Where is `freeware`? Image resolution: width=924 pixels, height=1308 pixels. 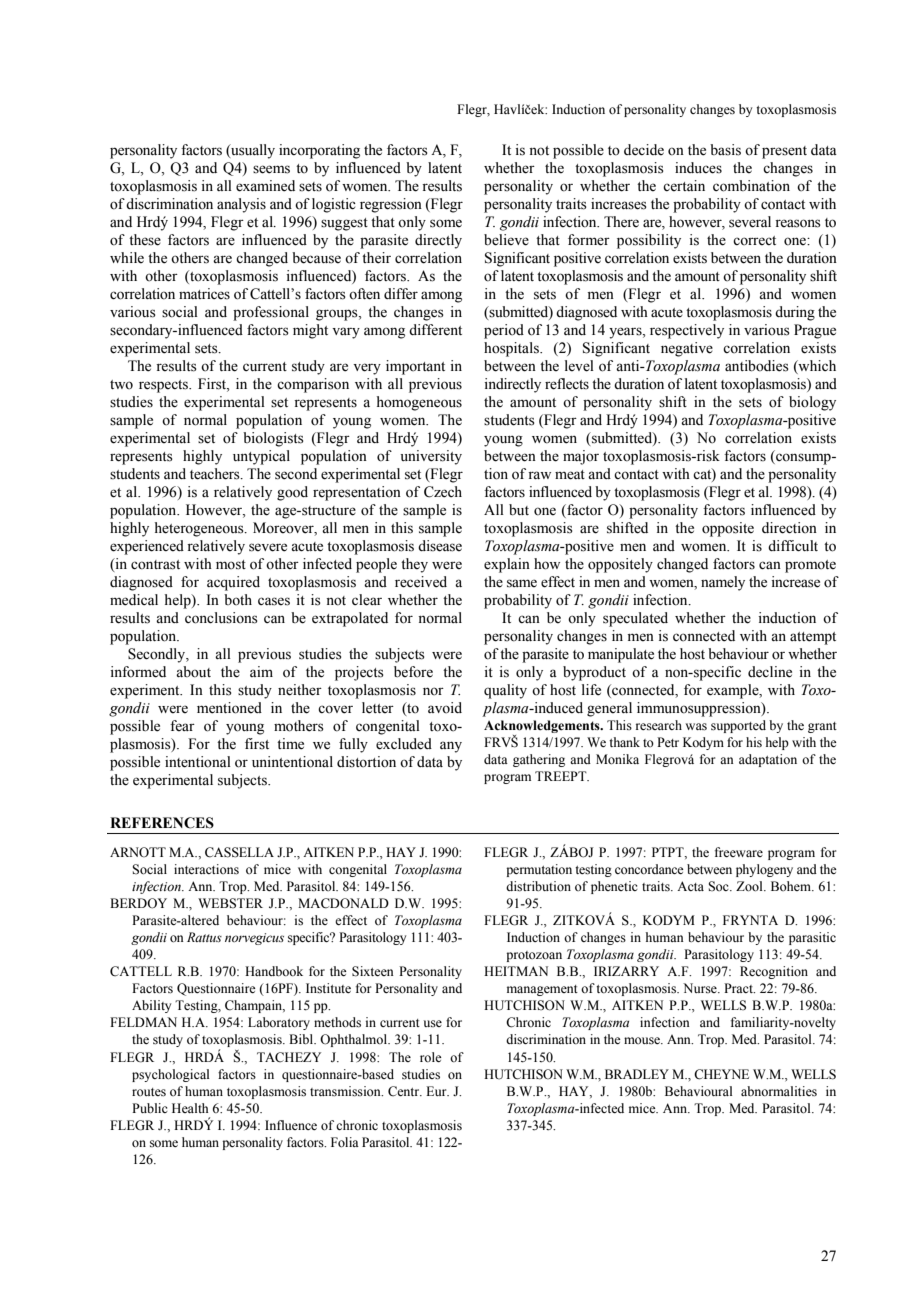
freeware is located at coordinates (739, 852).
